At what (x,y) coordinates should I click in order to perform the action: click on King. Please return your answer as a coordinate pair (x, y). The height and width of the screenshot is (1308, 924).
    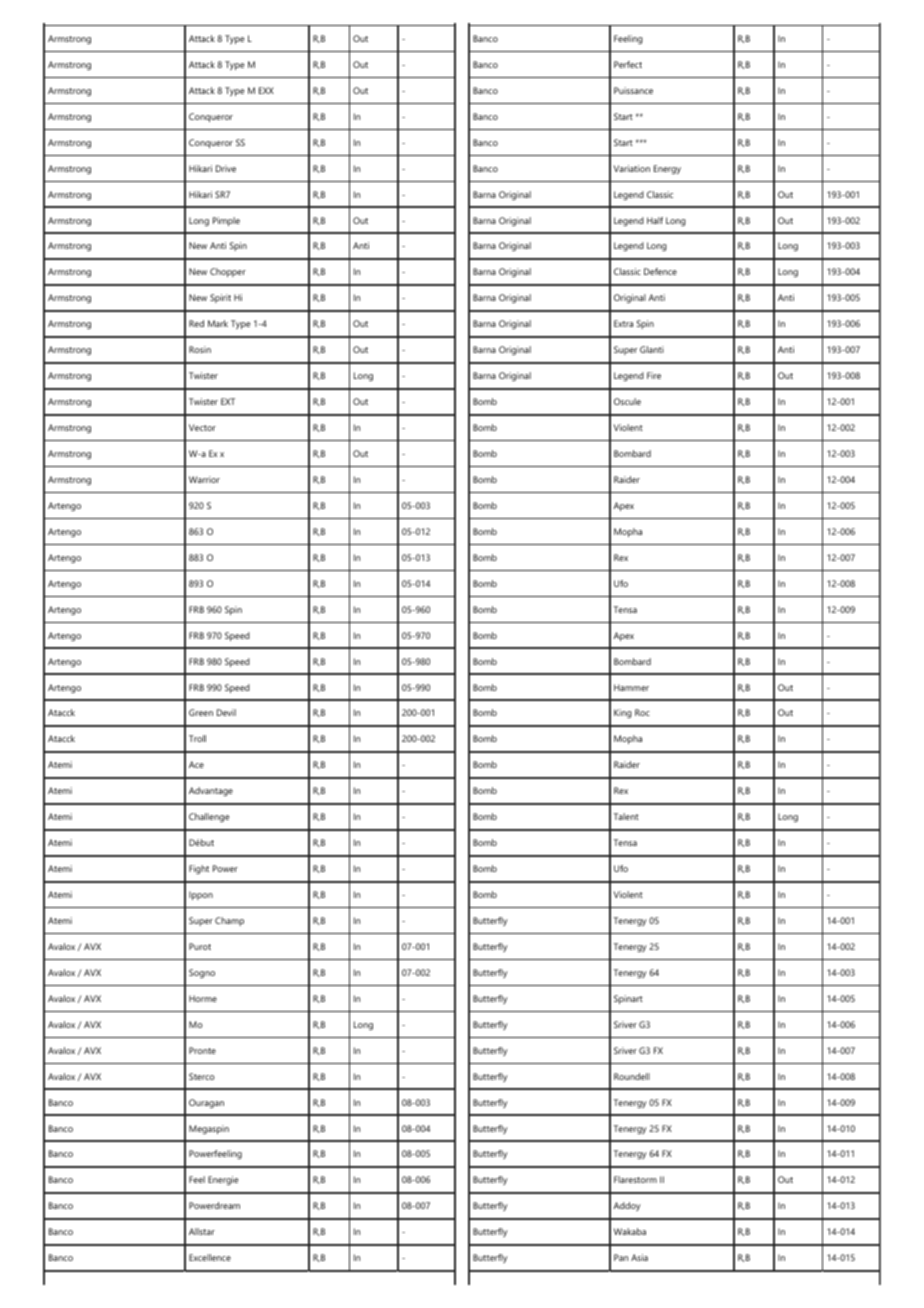
    Looking at the image, I should click on (623, 713).
